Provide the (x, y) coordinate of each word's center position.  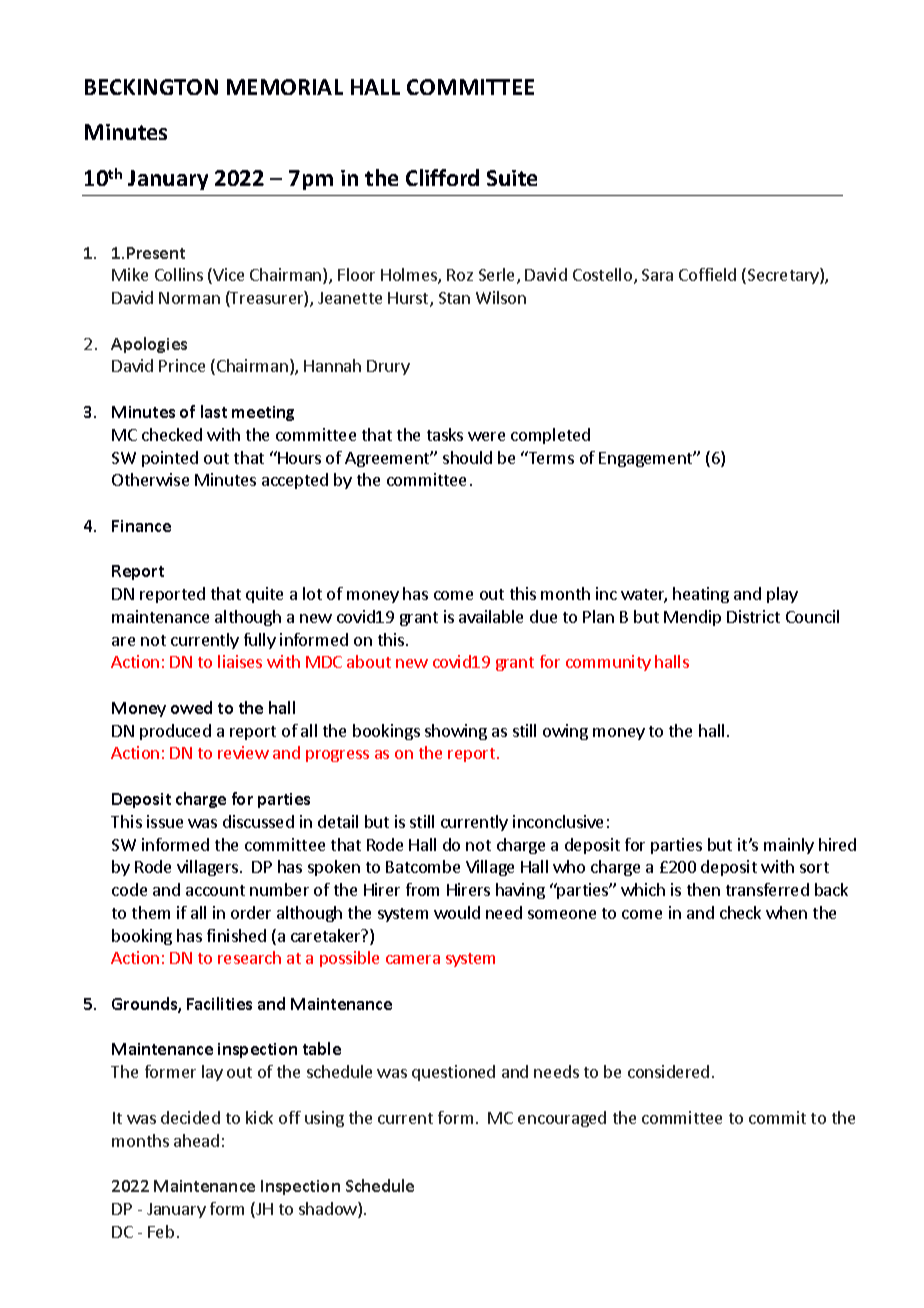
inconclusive (558, 821)
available (491, 616)
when (786, 912)
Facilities (219, 1003)
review (243, 752)
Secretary (784, 276)
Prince (182, 365)
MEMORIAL (285, 87)
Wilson (501, 297)
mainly (789, 846)
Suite (512, 178)
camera (413, 959)
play (782, 595)
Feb (161, 1231)
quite (264, 595)
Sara (657, 275)
